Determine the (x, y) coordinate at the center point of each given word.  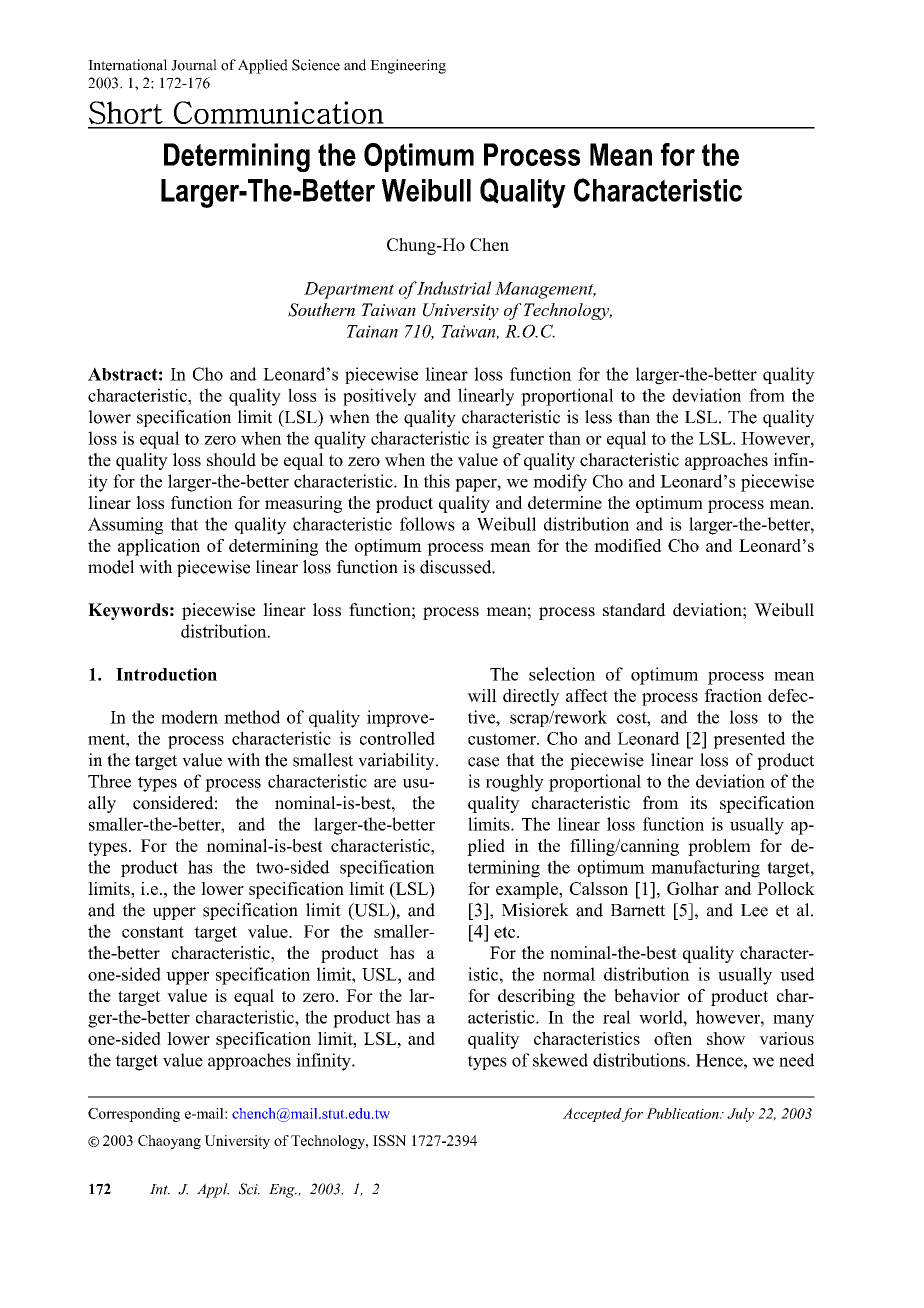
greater (518, 441)
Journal (194, 65)
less (598, 417)
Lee (754, 910)
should (231, 460)
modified (628, 545)
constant (153, 932)
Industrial (454, 288)
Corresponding (134, 1115)
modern (189, 717)
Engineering (408, 66)
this (437, 481)
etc (506, 932)
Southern (321, 310)
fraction (733, 695)
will (482, 695)
